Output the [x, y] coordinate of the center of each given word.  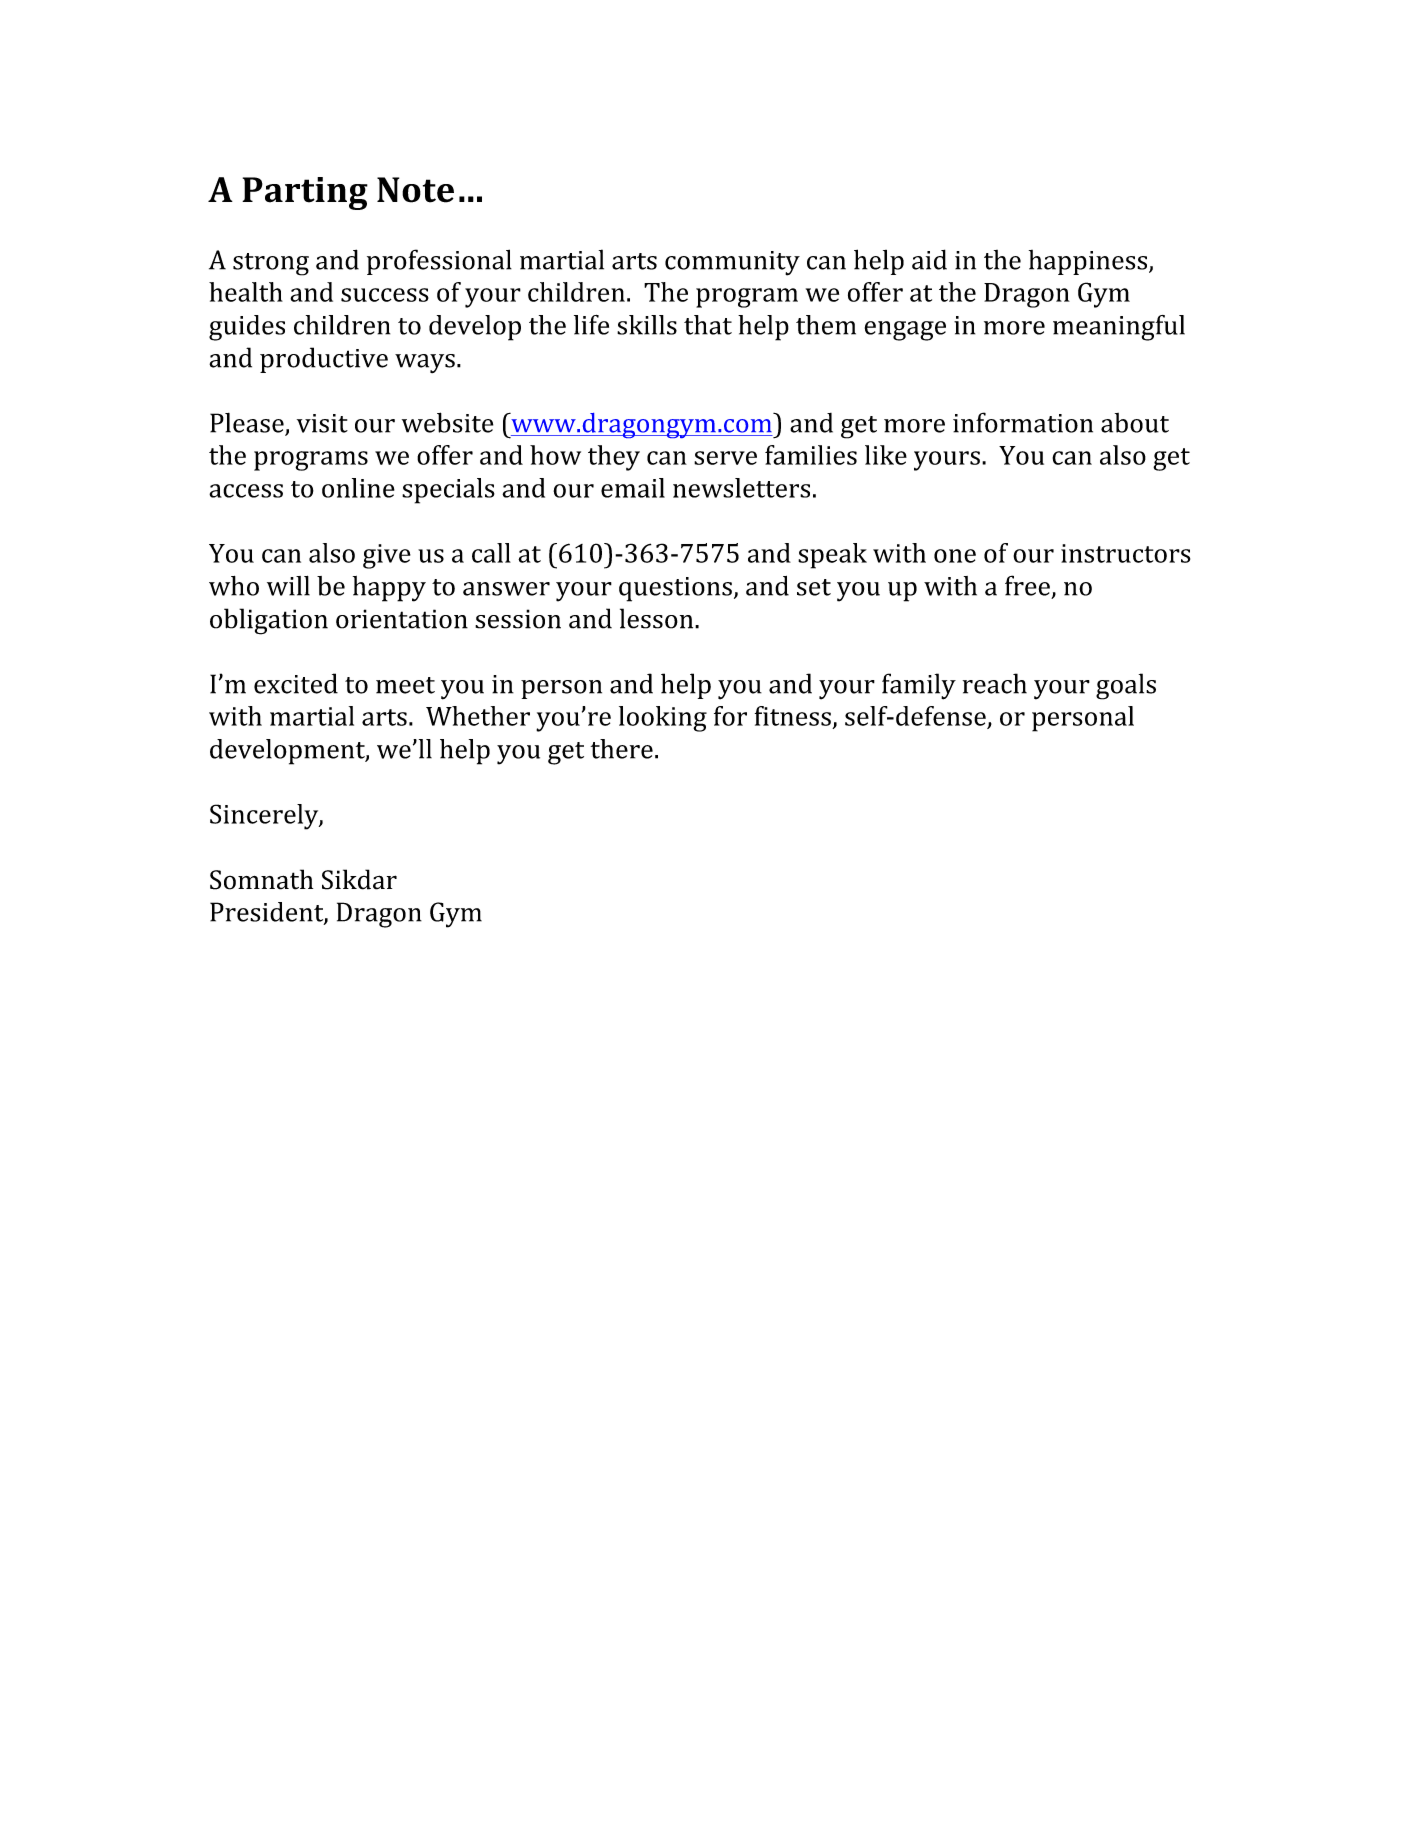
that [708, 325]
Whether [478, 716]
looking [663, 719]
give [387, 556]
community [732, 263]
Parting [305, 193]
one [955, 556]
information [1023, 422]
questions [675, 589]
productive [324, 360]
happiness [1089, 262]
